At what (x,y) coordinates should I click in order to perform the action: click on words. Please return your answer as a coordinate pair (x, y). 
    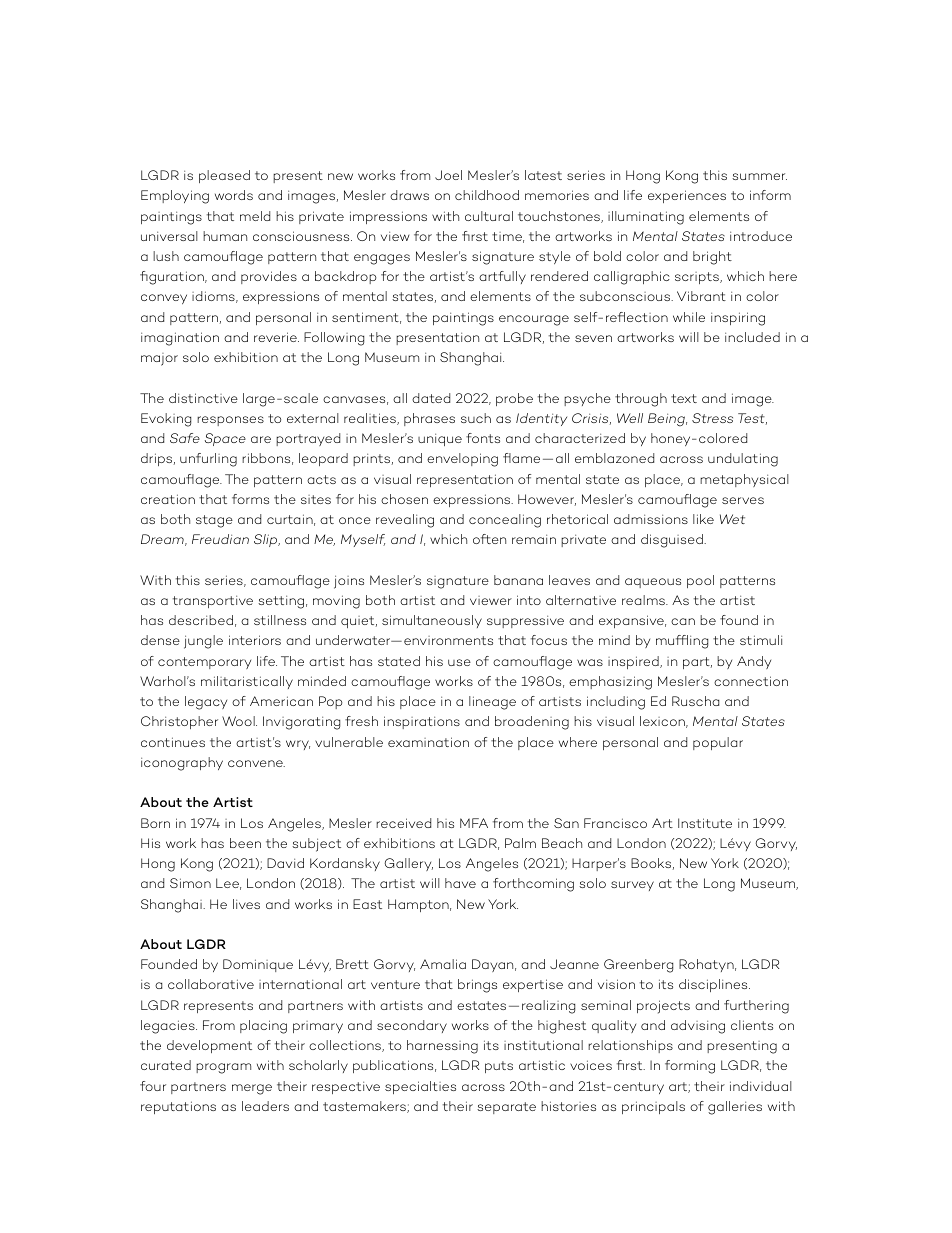
    Looking at the image, I should click on (234, 195).
